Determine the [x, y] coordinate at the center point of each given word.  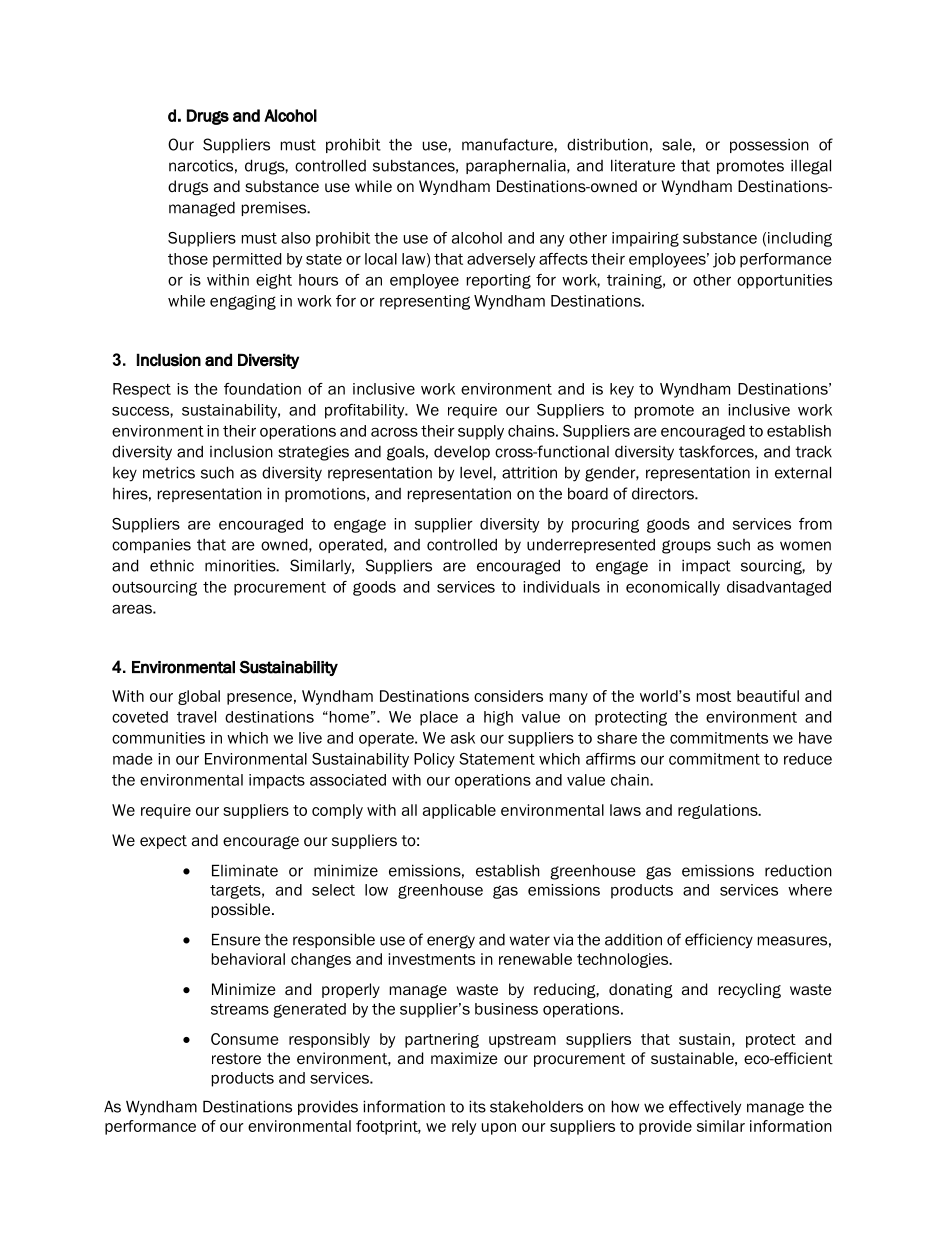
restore [236, 1059]
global [199, 697]
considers [508, 696]
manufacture [508, 144]
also [296, 238]
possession [769, 146]
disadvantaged [779, 588]
